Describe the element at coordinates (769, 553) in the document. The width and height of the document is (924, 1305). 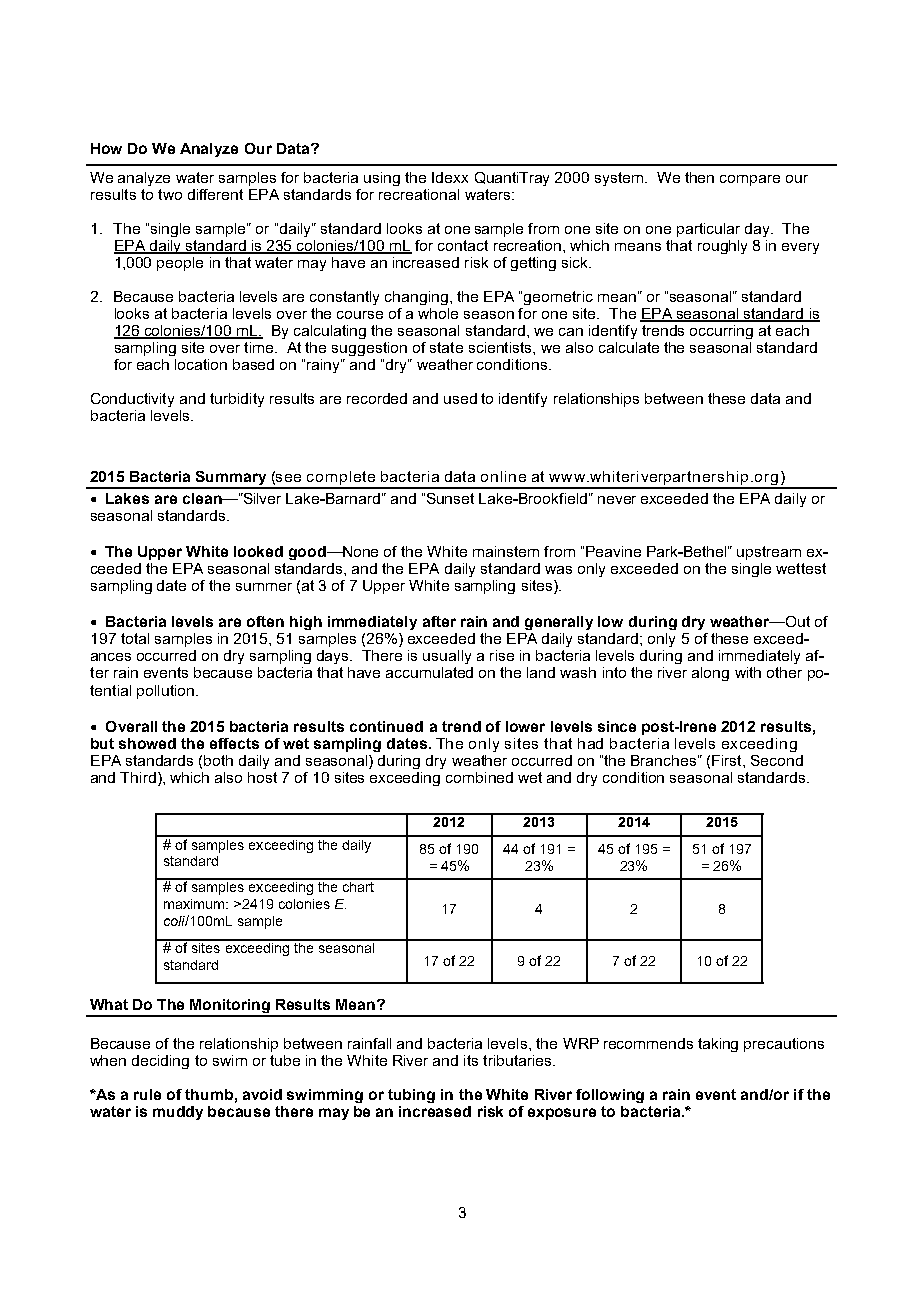
I see `upstream` at that location.
